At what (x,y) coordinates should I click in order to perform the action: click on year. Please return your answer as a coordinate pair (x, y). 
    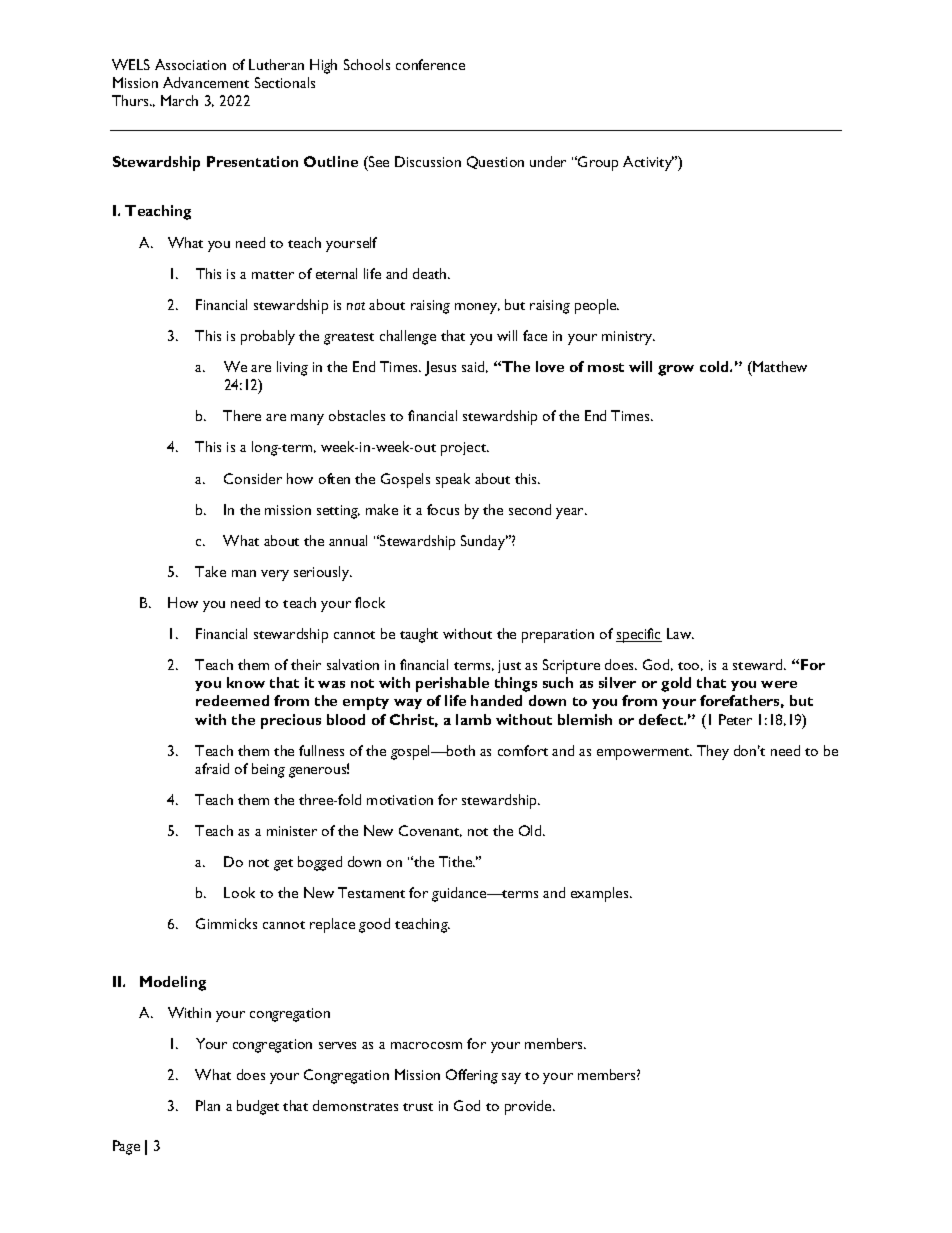
    Looking at the image, I should click on (571, 513).
